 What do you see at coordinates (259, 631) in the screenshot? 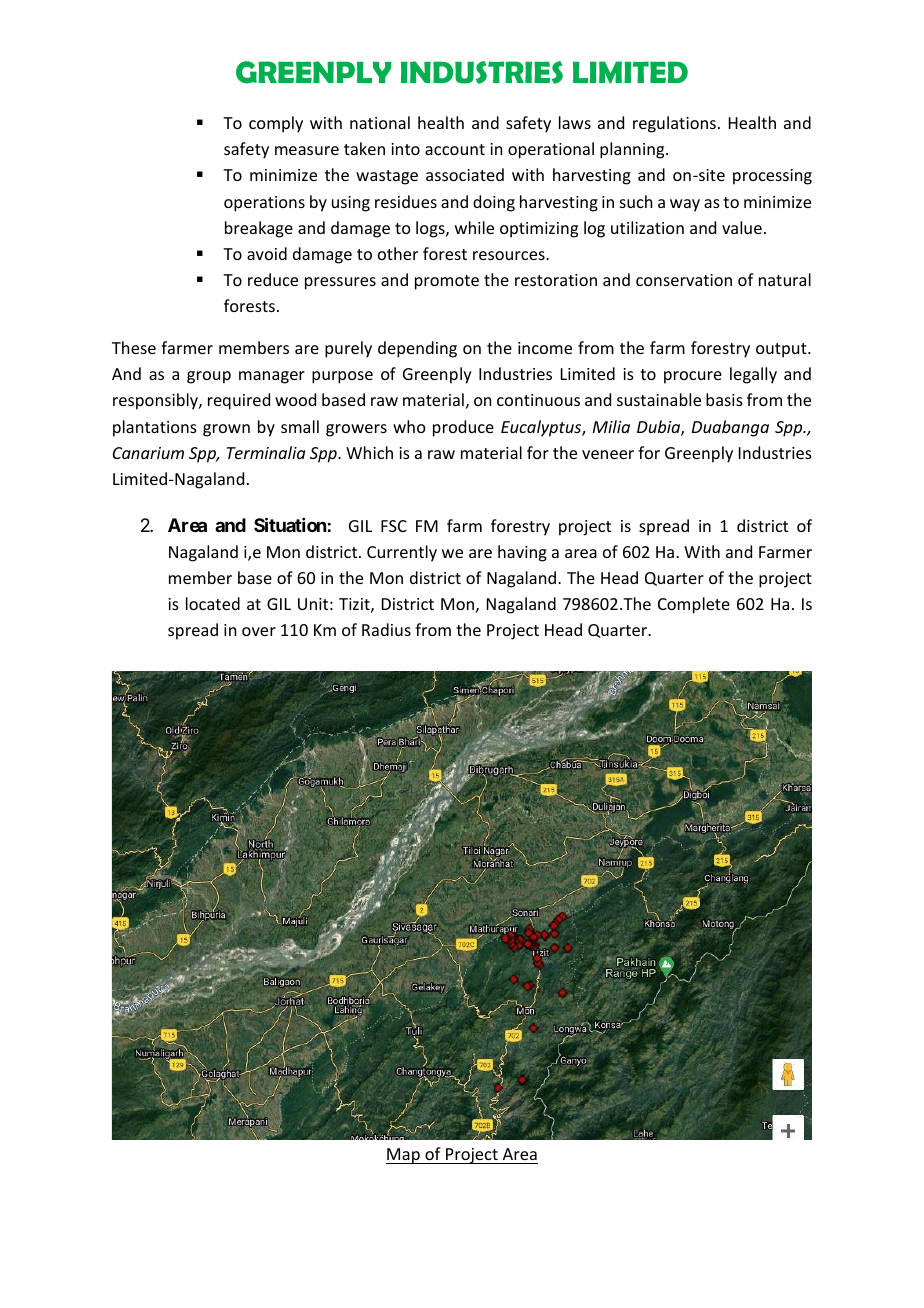
I see `over` at bounding box center [259, 631].
